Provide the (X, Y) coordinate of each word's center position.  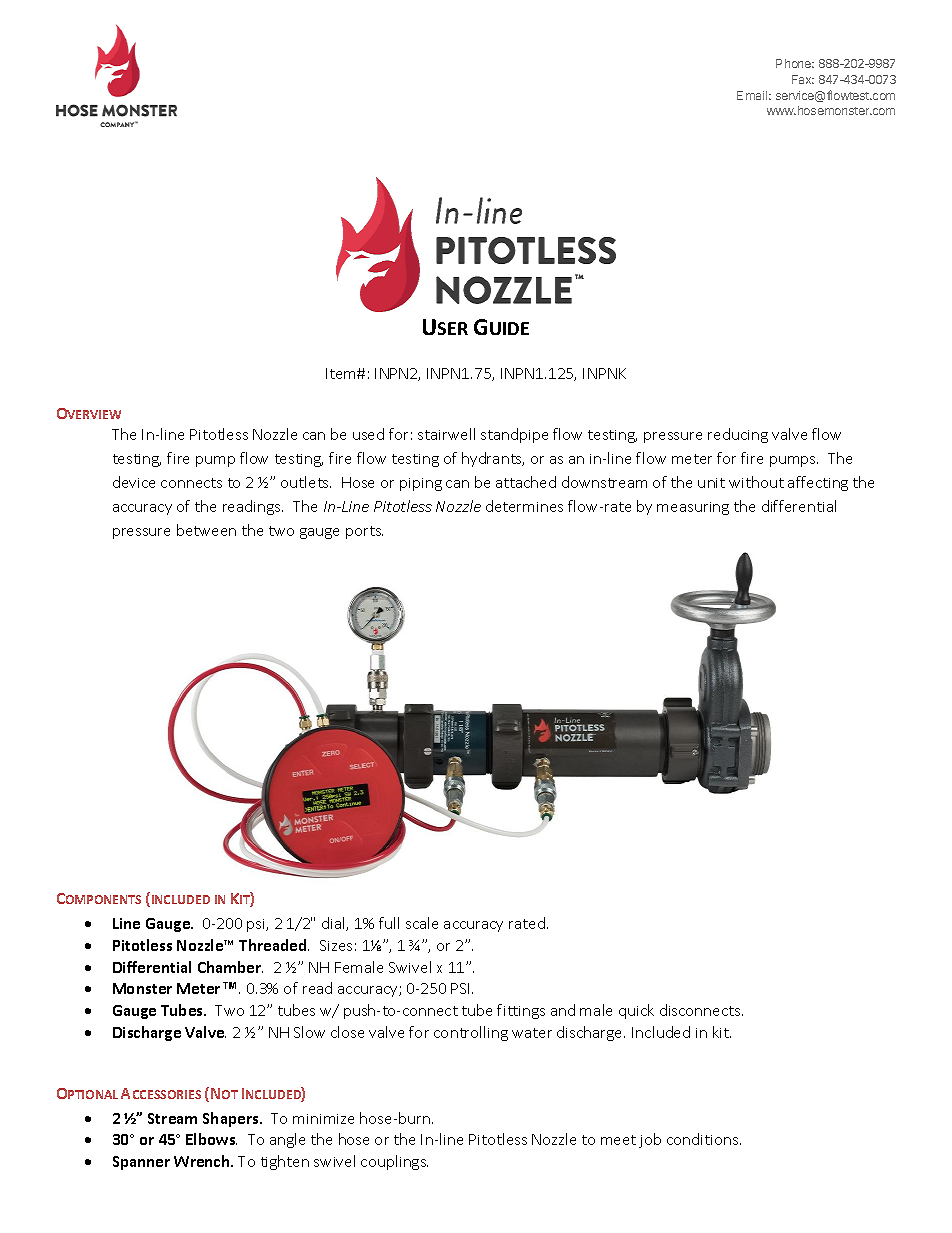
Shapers (232, 1119)
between (206, 530)
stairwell (446, 434)
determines (524, 506)
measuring (693, 508)
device (134, 482)
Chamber (230, 967)
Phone (795, 63)
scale (422, 923)
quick (636, 1011)
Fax (803, 79)
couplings (394, 1162)
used (368, 434)
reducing (738, 435)
